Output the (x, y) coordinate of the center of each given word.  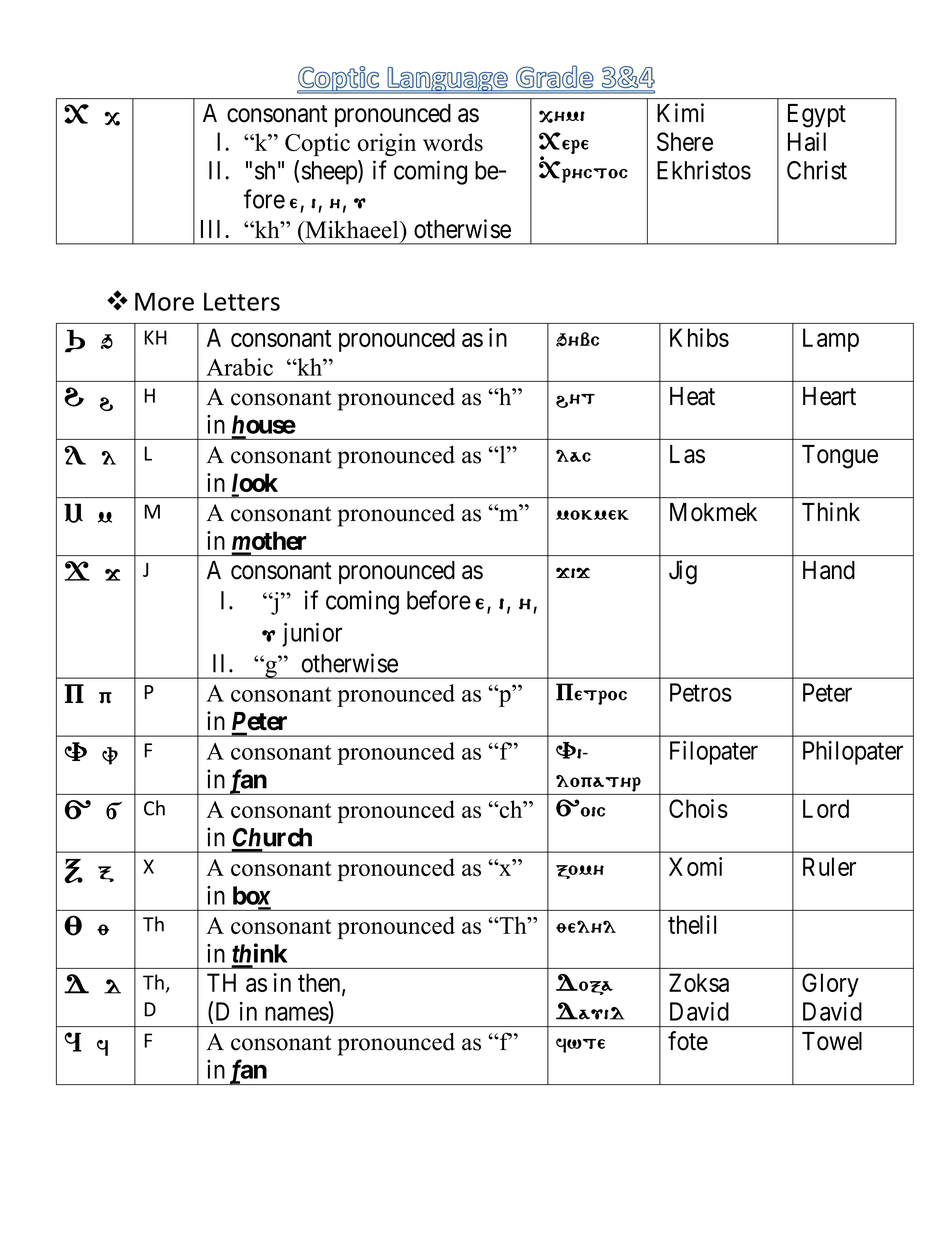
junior (312, 635)
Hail (807, 141)
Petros (701, 692)
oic (593, 812)
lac (573, 455)
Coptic (317, 144)
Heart (829, 396)
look (255, 484)
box (252, 895)
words (453, 142)
